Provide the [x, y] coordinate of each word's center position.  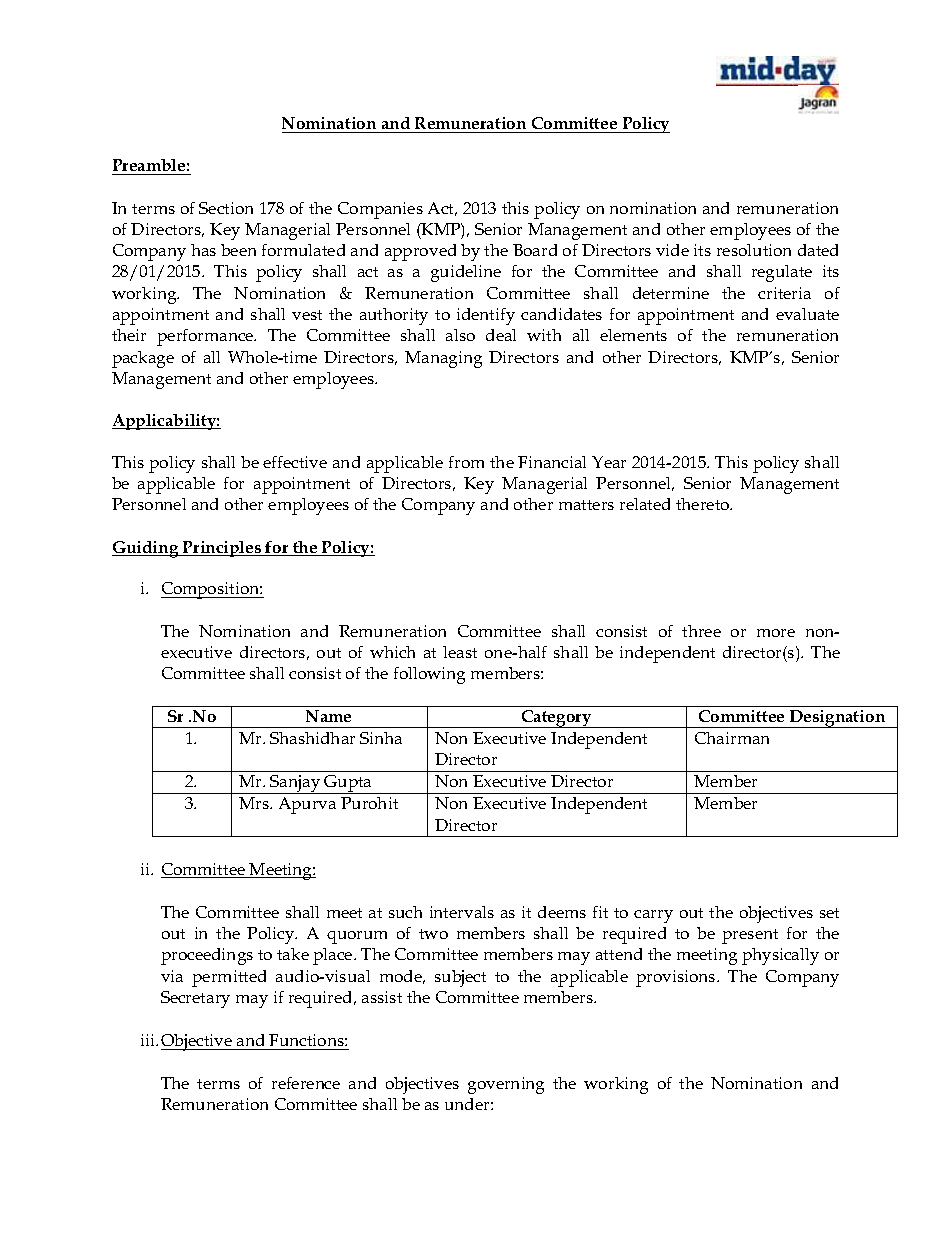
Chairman [732, 738]
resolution [754, 250]
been [238, 250]
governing [506, 1085]
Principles [222, 549]
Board [535, 250]
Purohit [369, 803]
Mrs [255, 803]
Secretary [195, 999]
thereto [704, 504]
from [466, 462]
